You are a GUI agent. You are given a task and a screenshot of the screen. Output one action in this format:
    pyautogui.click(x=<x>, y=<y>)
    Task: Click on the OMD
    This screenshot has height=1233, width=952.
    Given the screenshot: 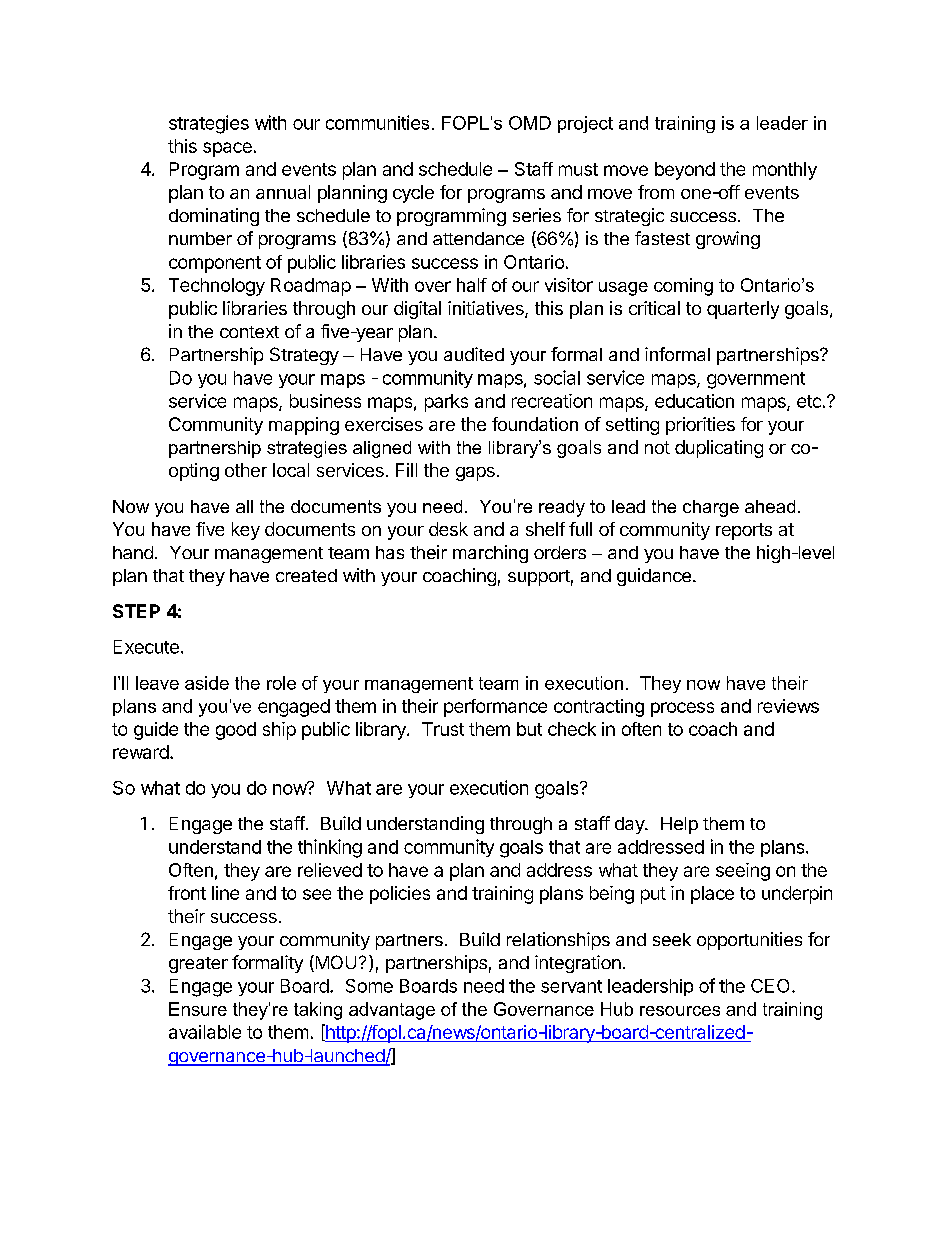 What is the action you would take?
    pyautogui.click(x=530, y=123)
